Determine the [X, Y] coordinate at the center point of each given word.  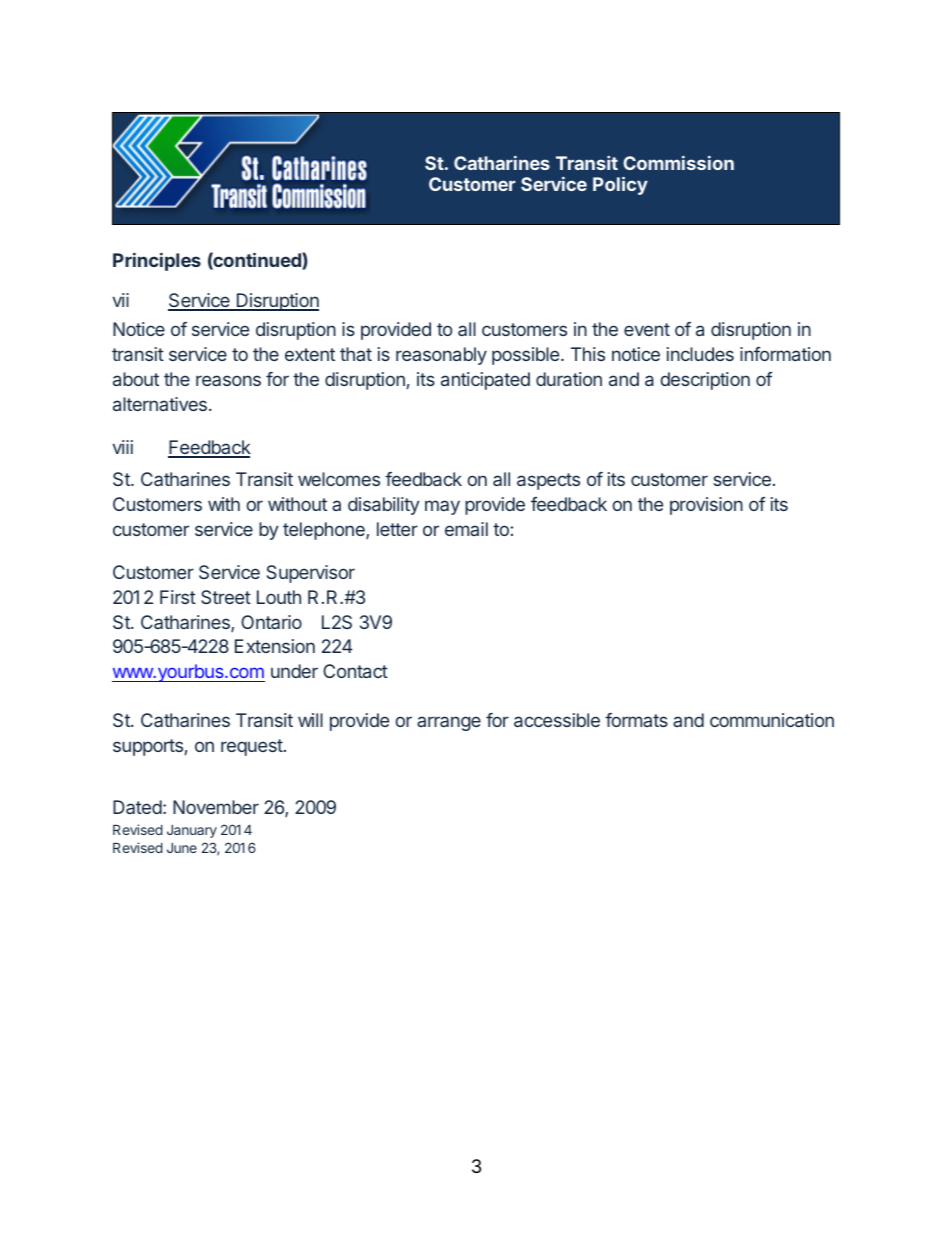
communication [772, 720]
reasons [228, 380]
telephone [325, 531]
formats [636, 720]
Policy [620, 186]
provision [706, 506]
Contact [355, 671]
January [192, 831]
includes [700, 354]
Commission [678, 163]
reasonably [441, 356]
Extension [275, 646]
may [442, 507]
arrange [449, 723]
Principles [157, 262]
